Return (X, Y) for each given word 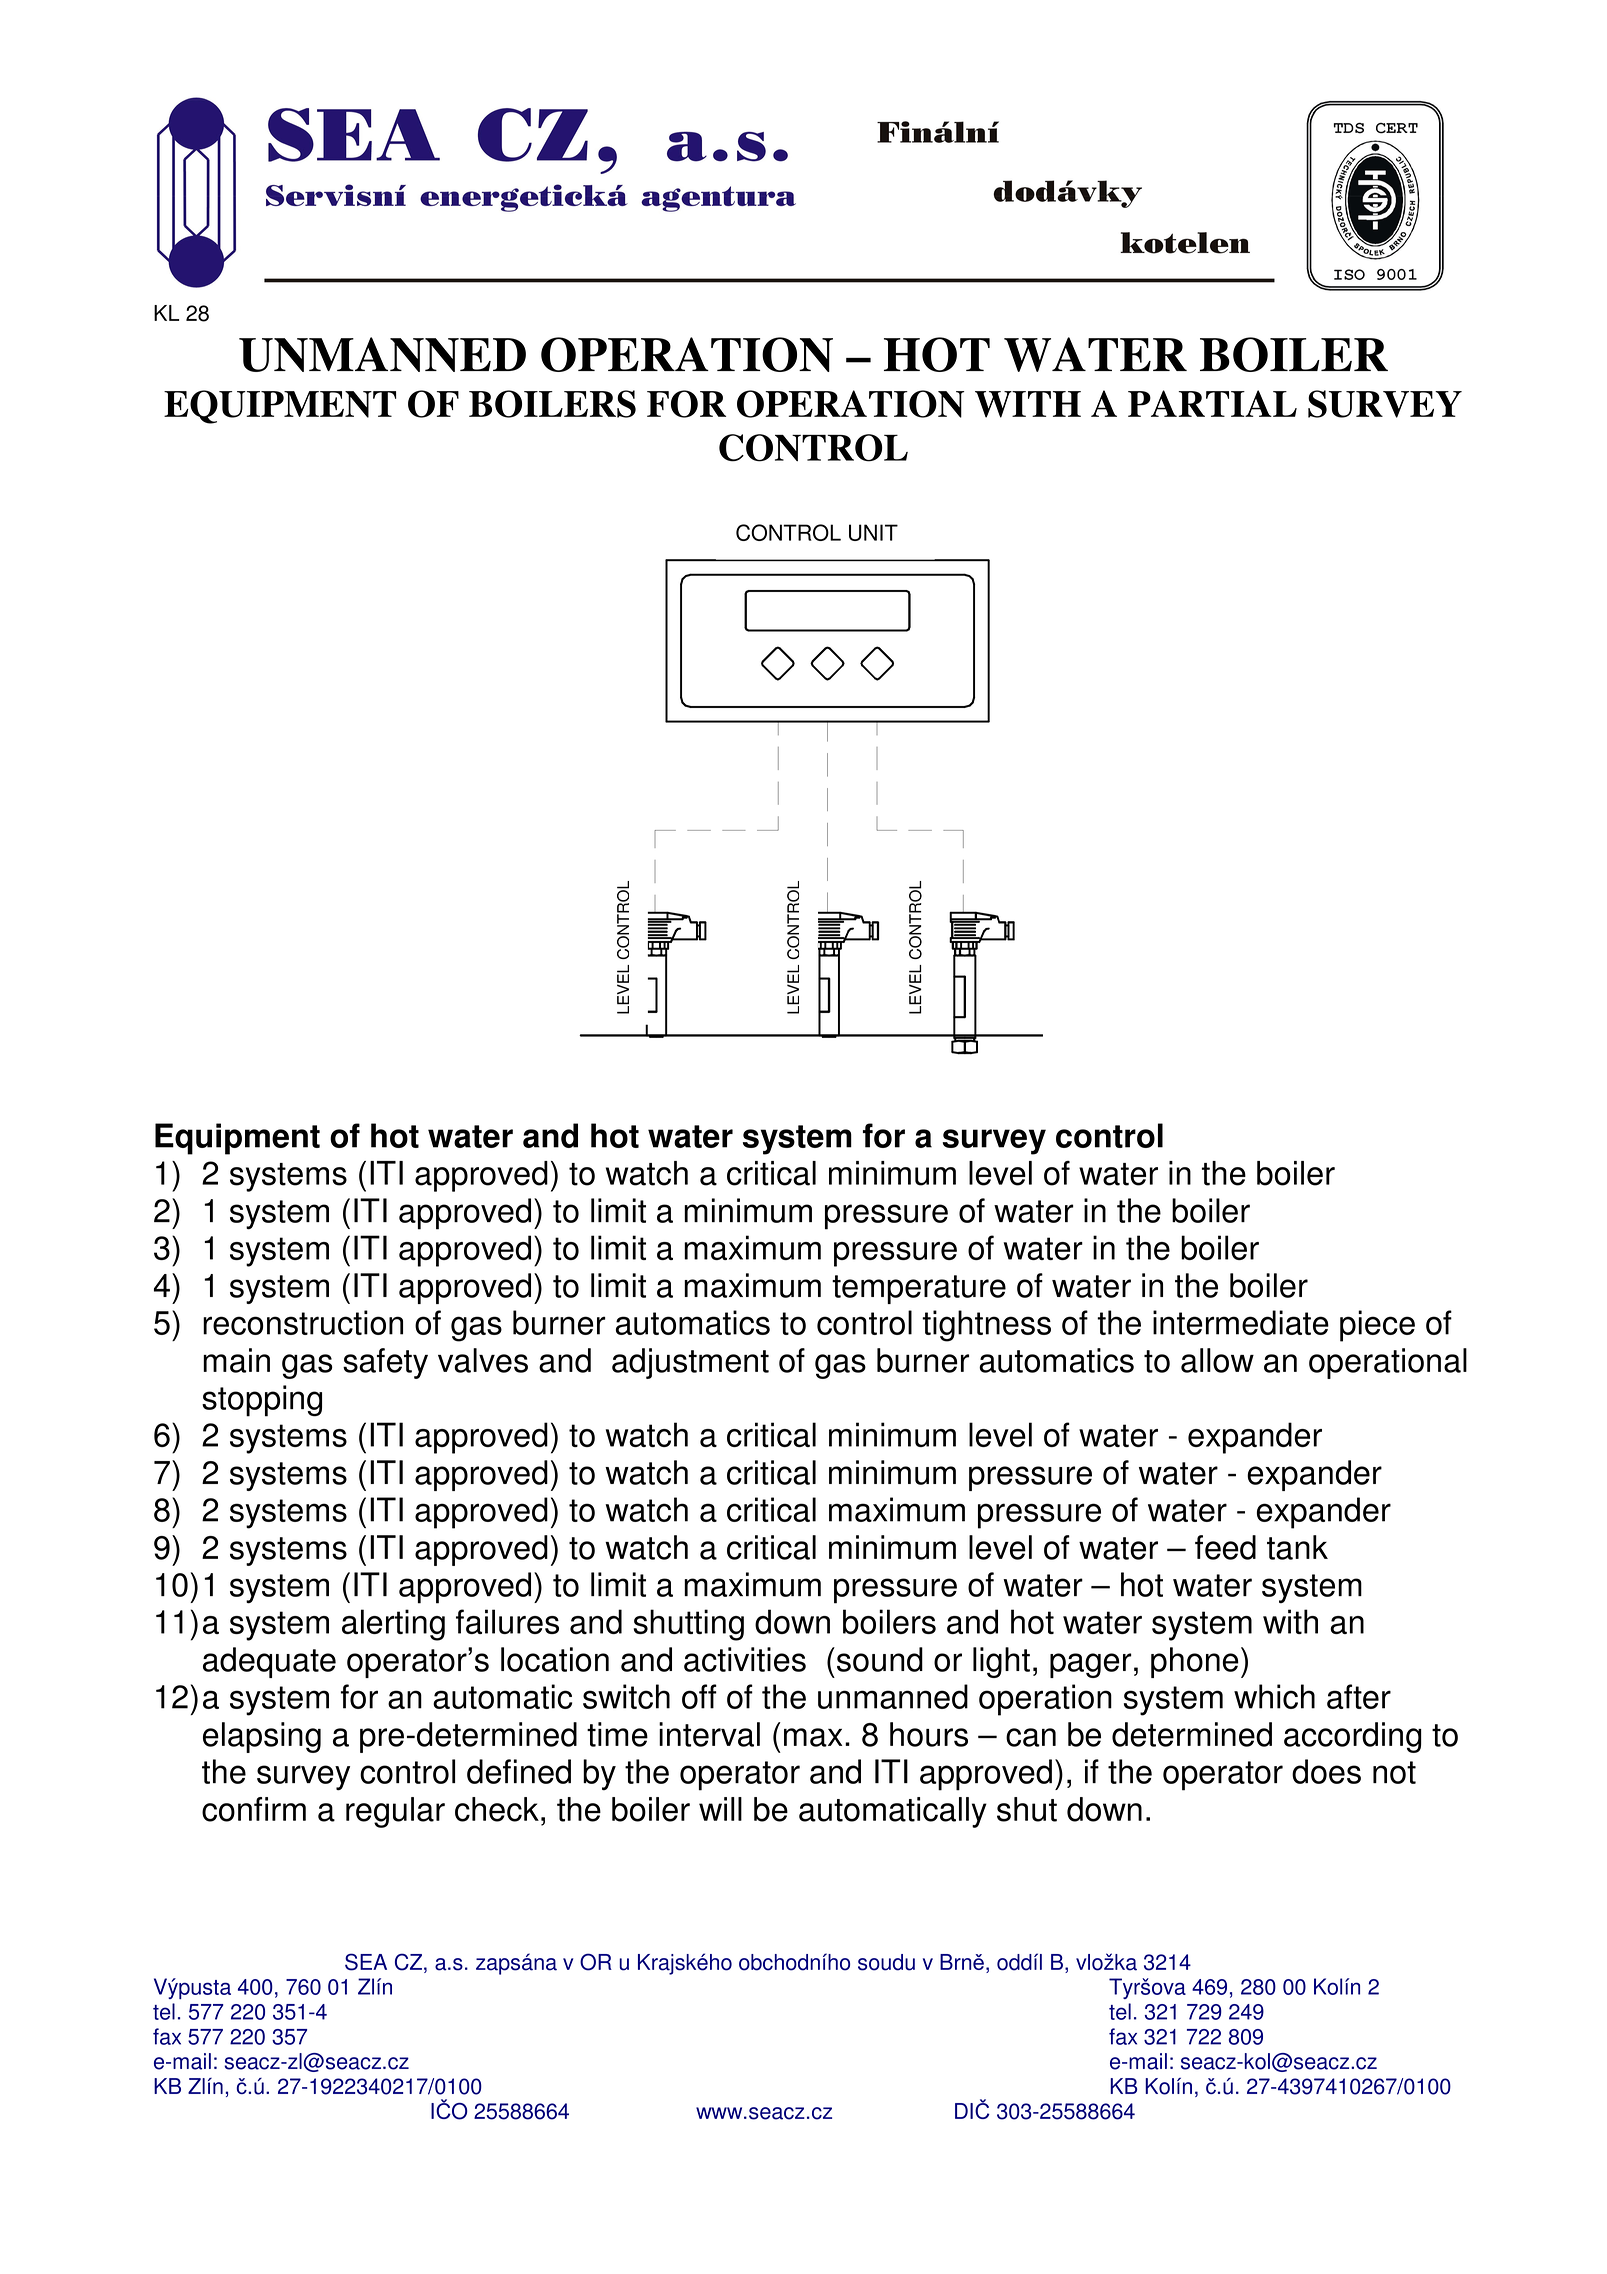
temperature (919, 1289)
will (720, 1809)
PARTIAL (1212, 403)
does (1326, 1771)
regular (395, 1812)
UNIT (873, 532)
